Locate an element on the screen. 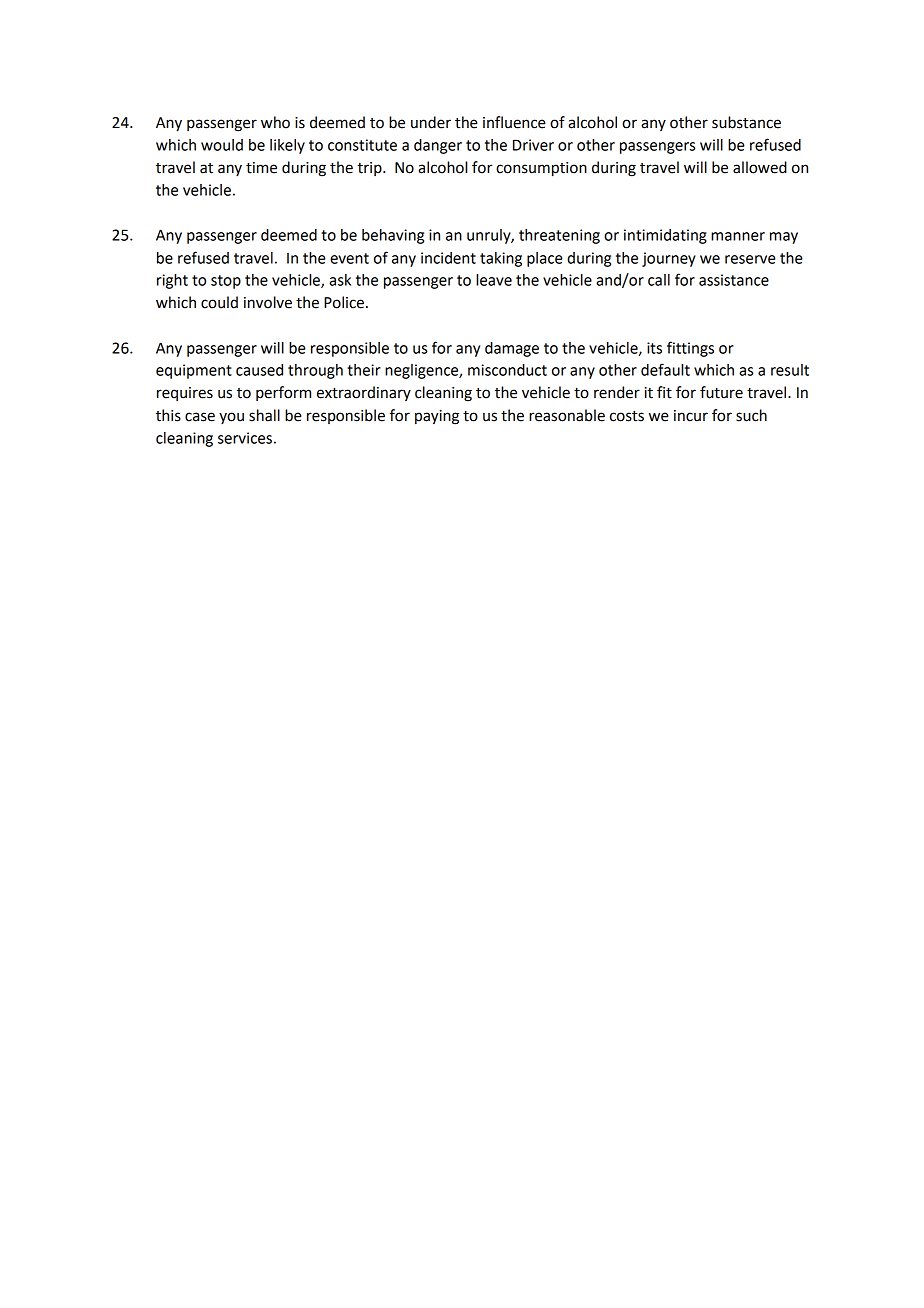  could is located at coordinates (219, 302).
